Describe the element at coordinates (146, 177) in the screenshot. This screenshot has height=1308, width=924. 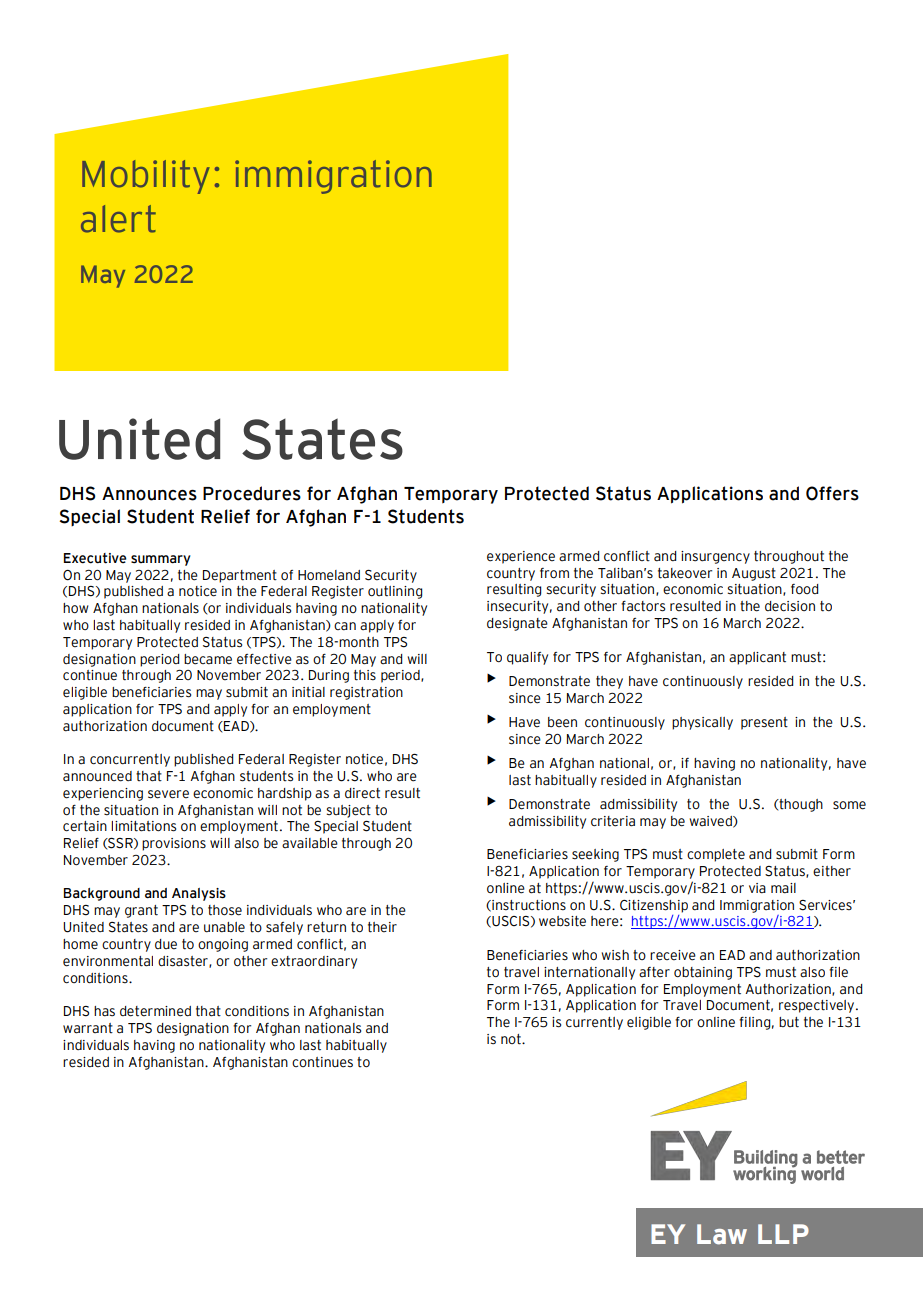
I see `Mobility` at that location.
